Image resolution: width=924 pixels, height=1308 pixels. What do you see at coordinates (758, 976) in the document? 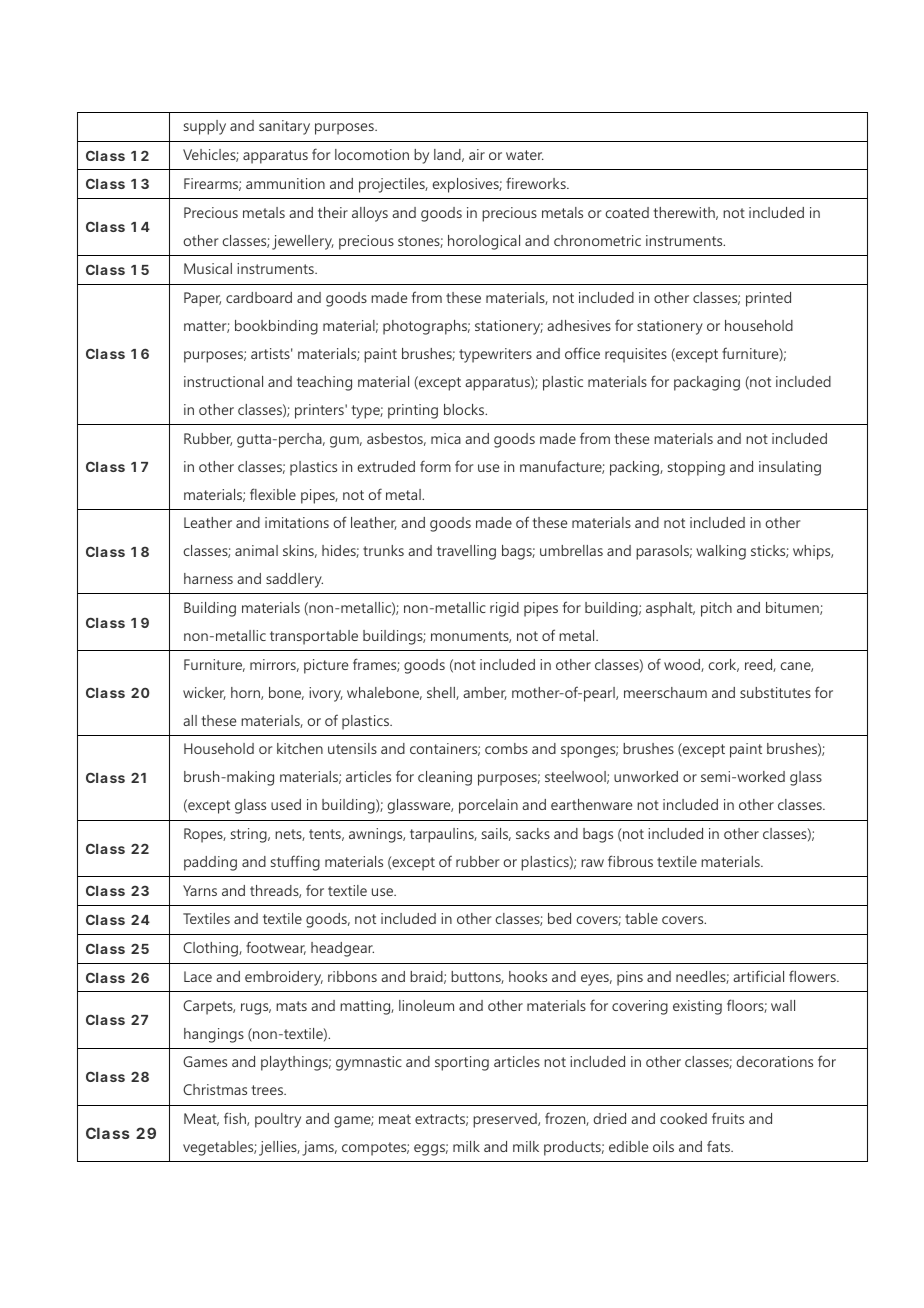
I see `artificial` at bounding box center [758, 976].
